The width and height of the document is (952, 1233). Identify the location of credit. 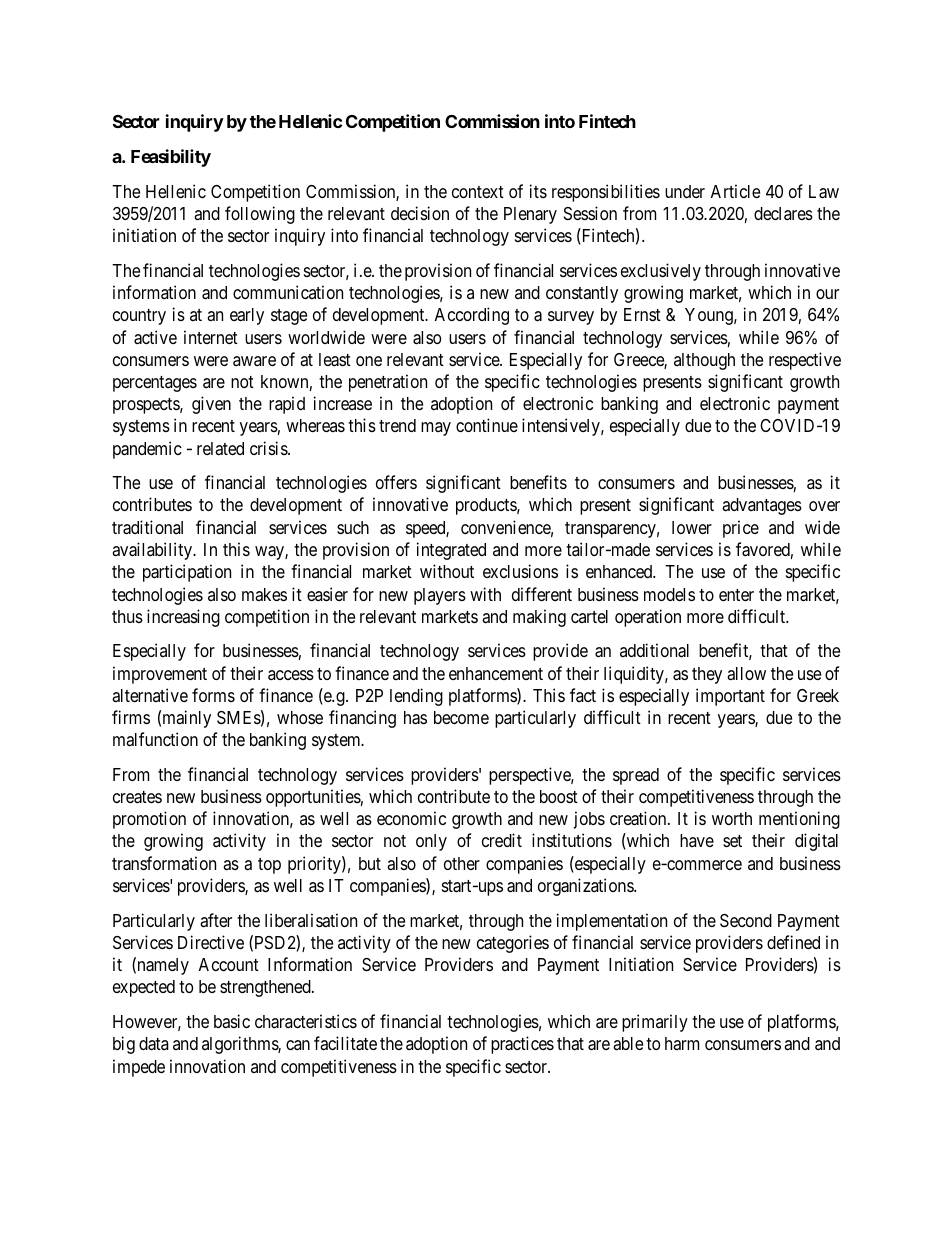
(502, 840).
